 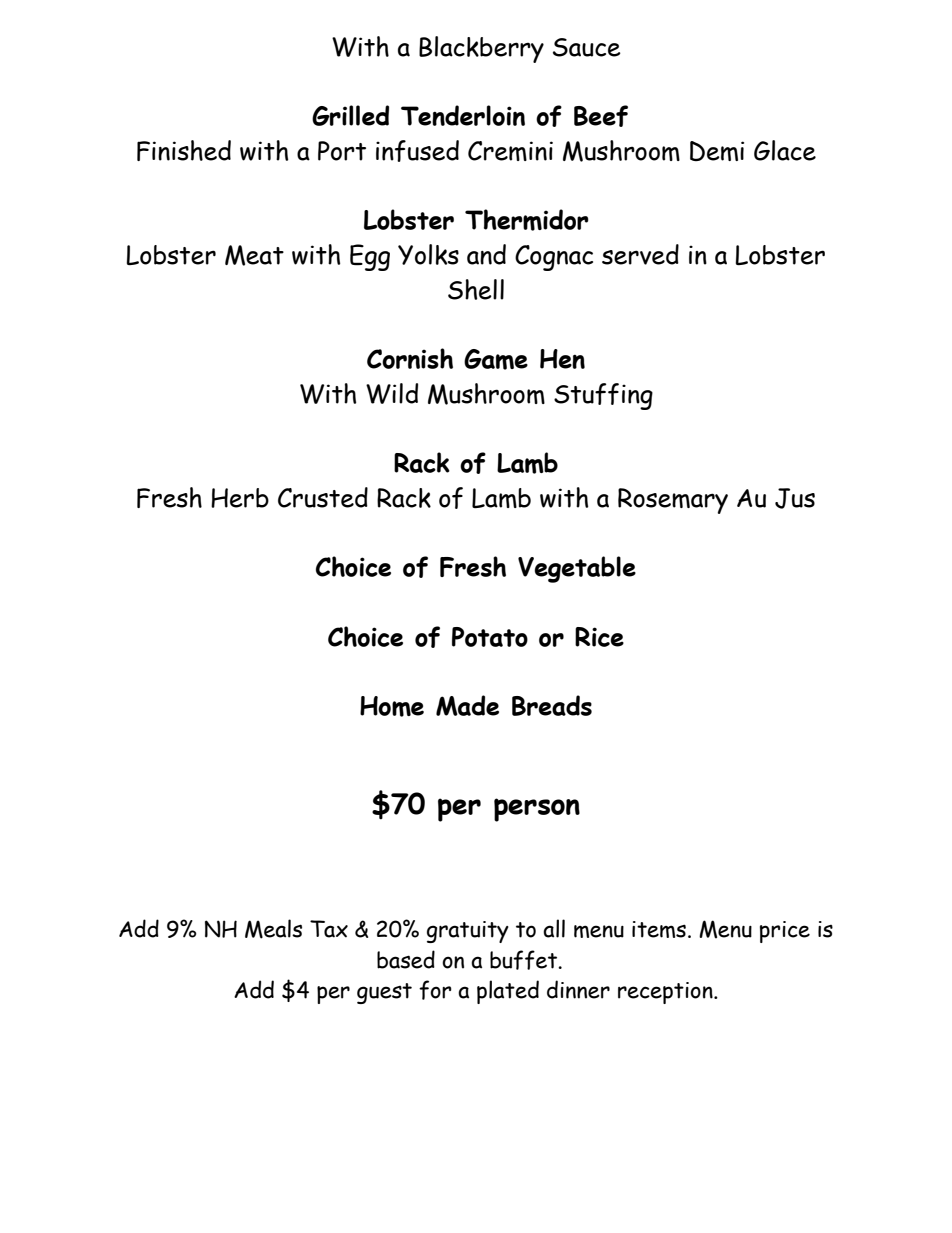 I want to click on Rosemary, so click(x=673, y=501).
